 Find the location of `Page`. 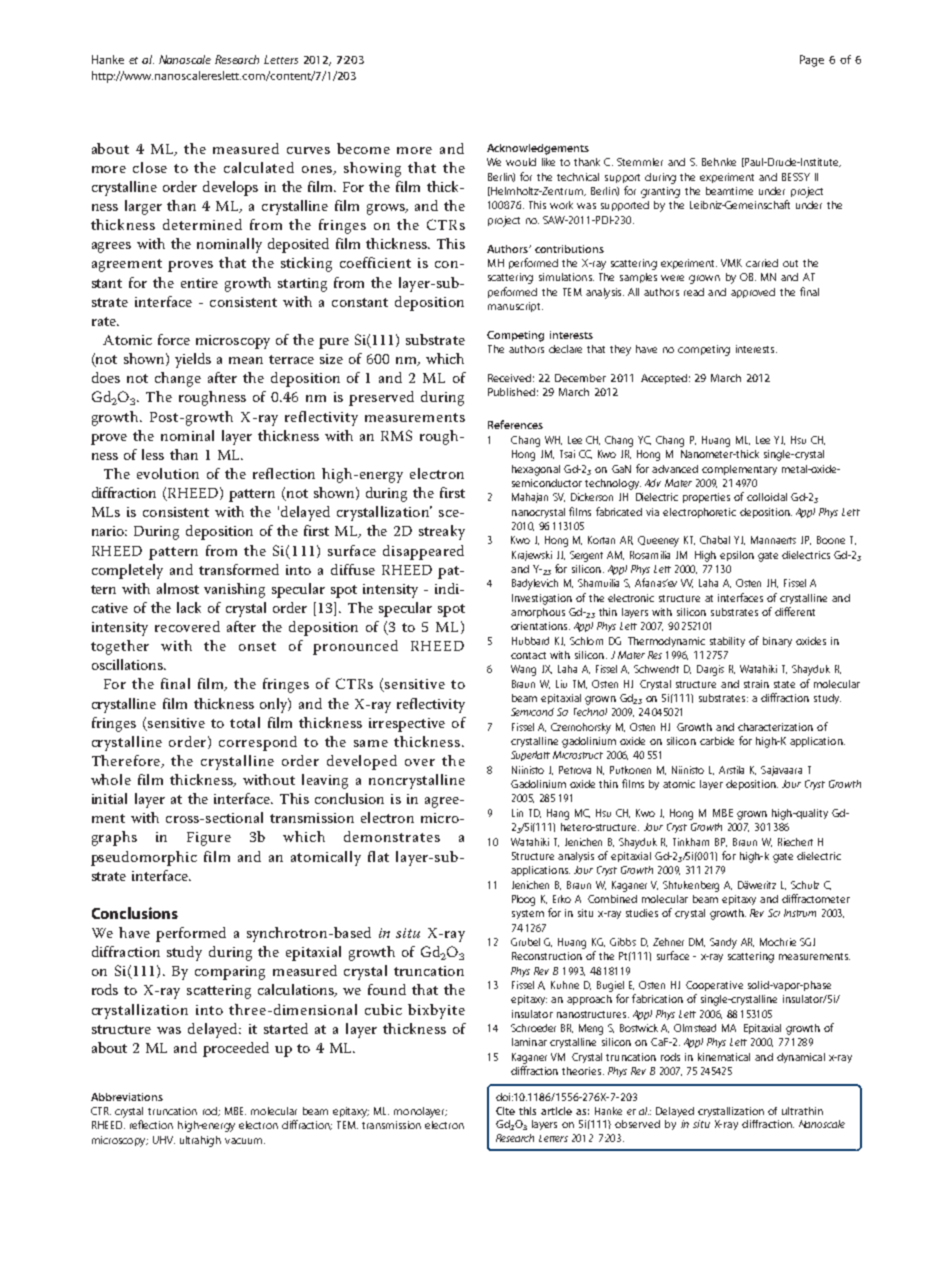

Page is located at coordinates (812, 61).
